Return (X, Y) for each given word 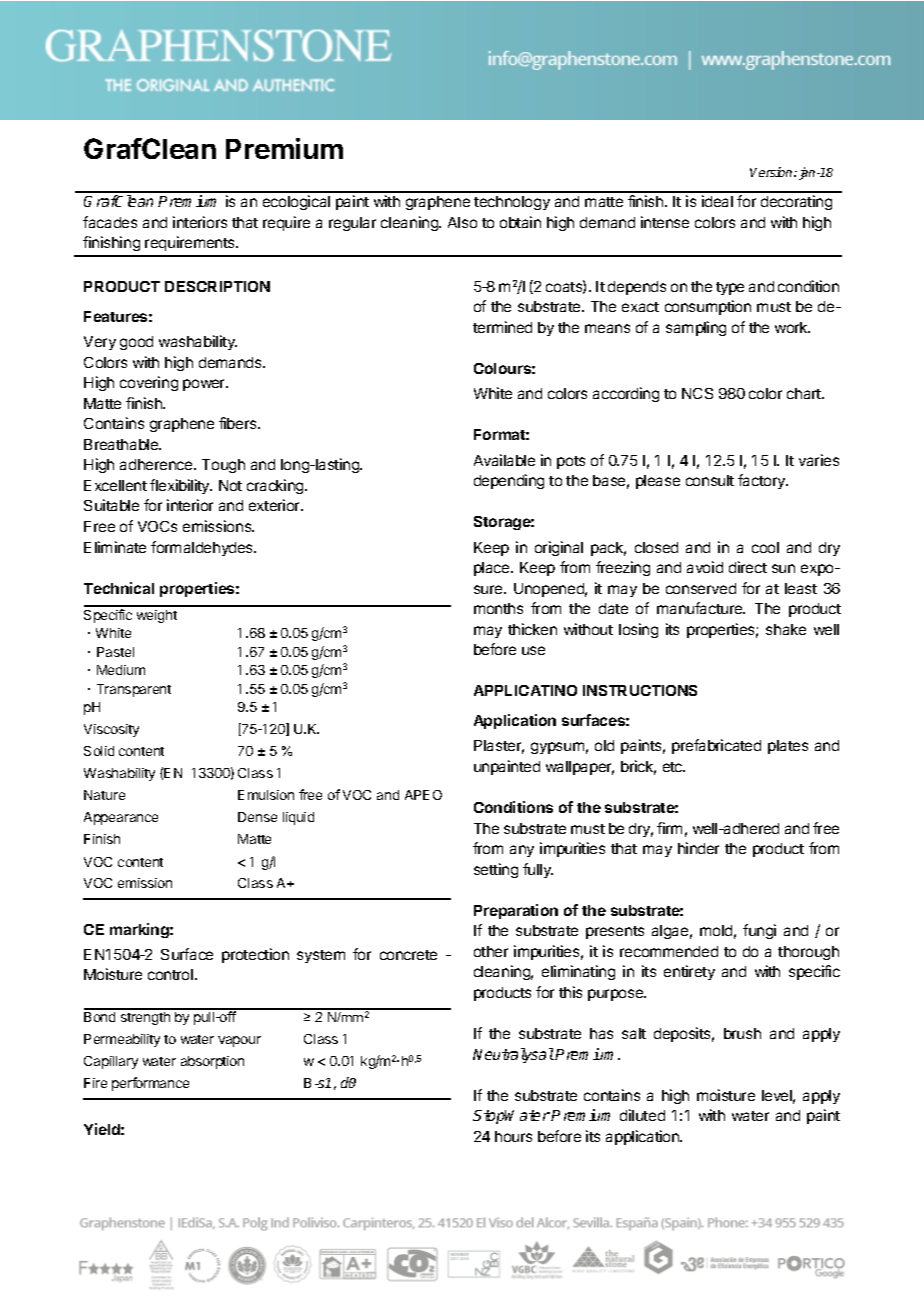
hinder (698, 848)
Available (504, 460)
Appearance (121, 818)
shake (786, 629)
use (533, 650)
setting (496, 870)
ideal (717, 201)
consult (710, 480)
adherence (157, 464)
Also (462, 222)
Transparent (134, 690)
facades (110, 222)
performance (150, 1084)
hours (513, 1136)
